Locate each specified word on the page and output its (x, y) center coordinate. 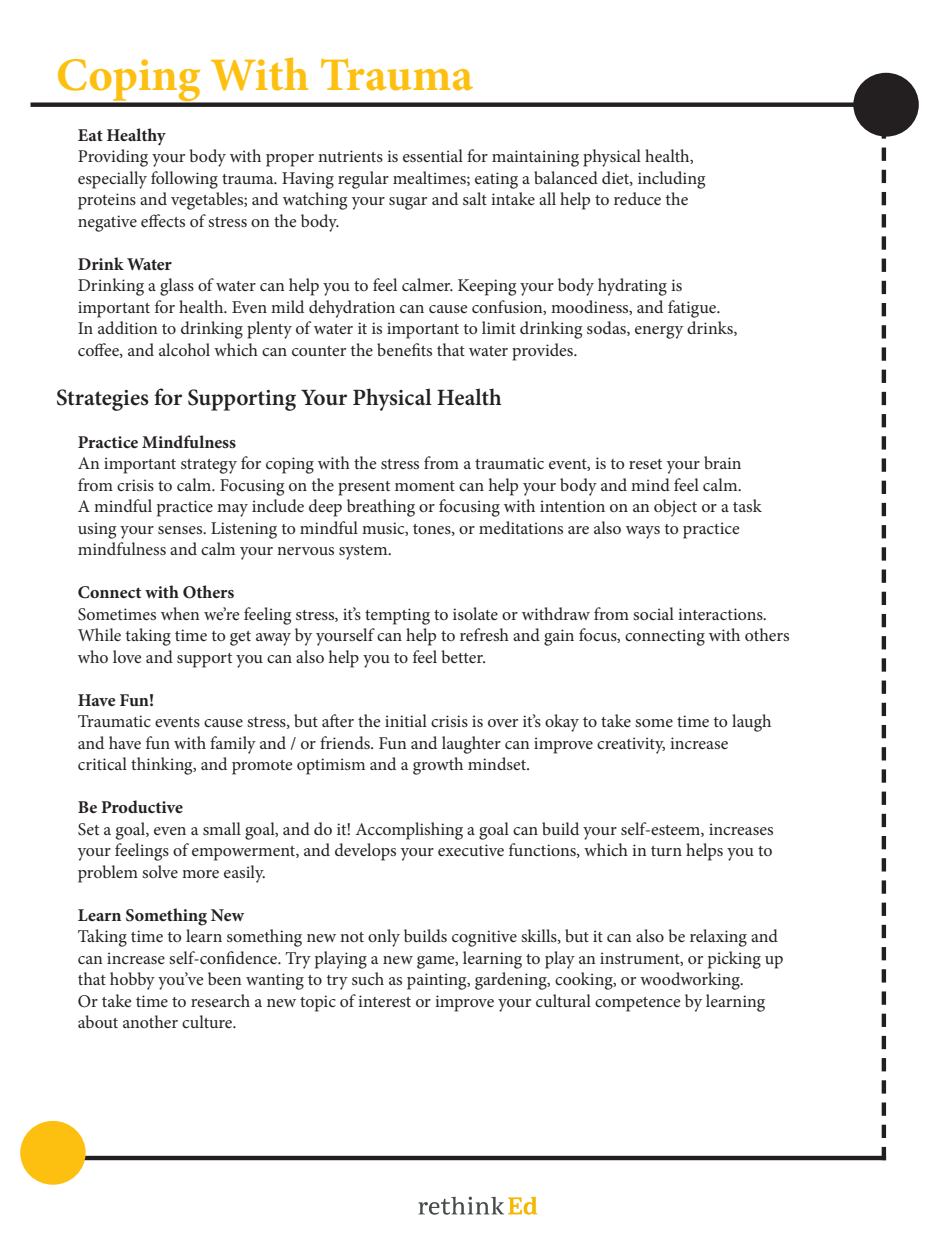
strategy (209, 466)
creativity (631, 745)
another (150, 1021)
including (671, 180)
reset (645, 464)
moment (425, 486)
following (184, 180)
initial (406, 720)
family (233, 745)
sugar (408, 203)
